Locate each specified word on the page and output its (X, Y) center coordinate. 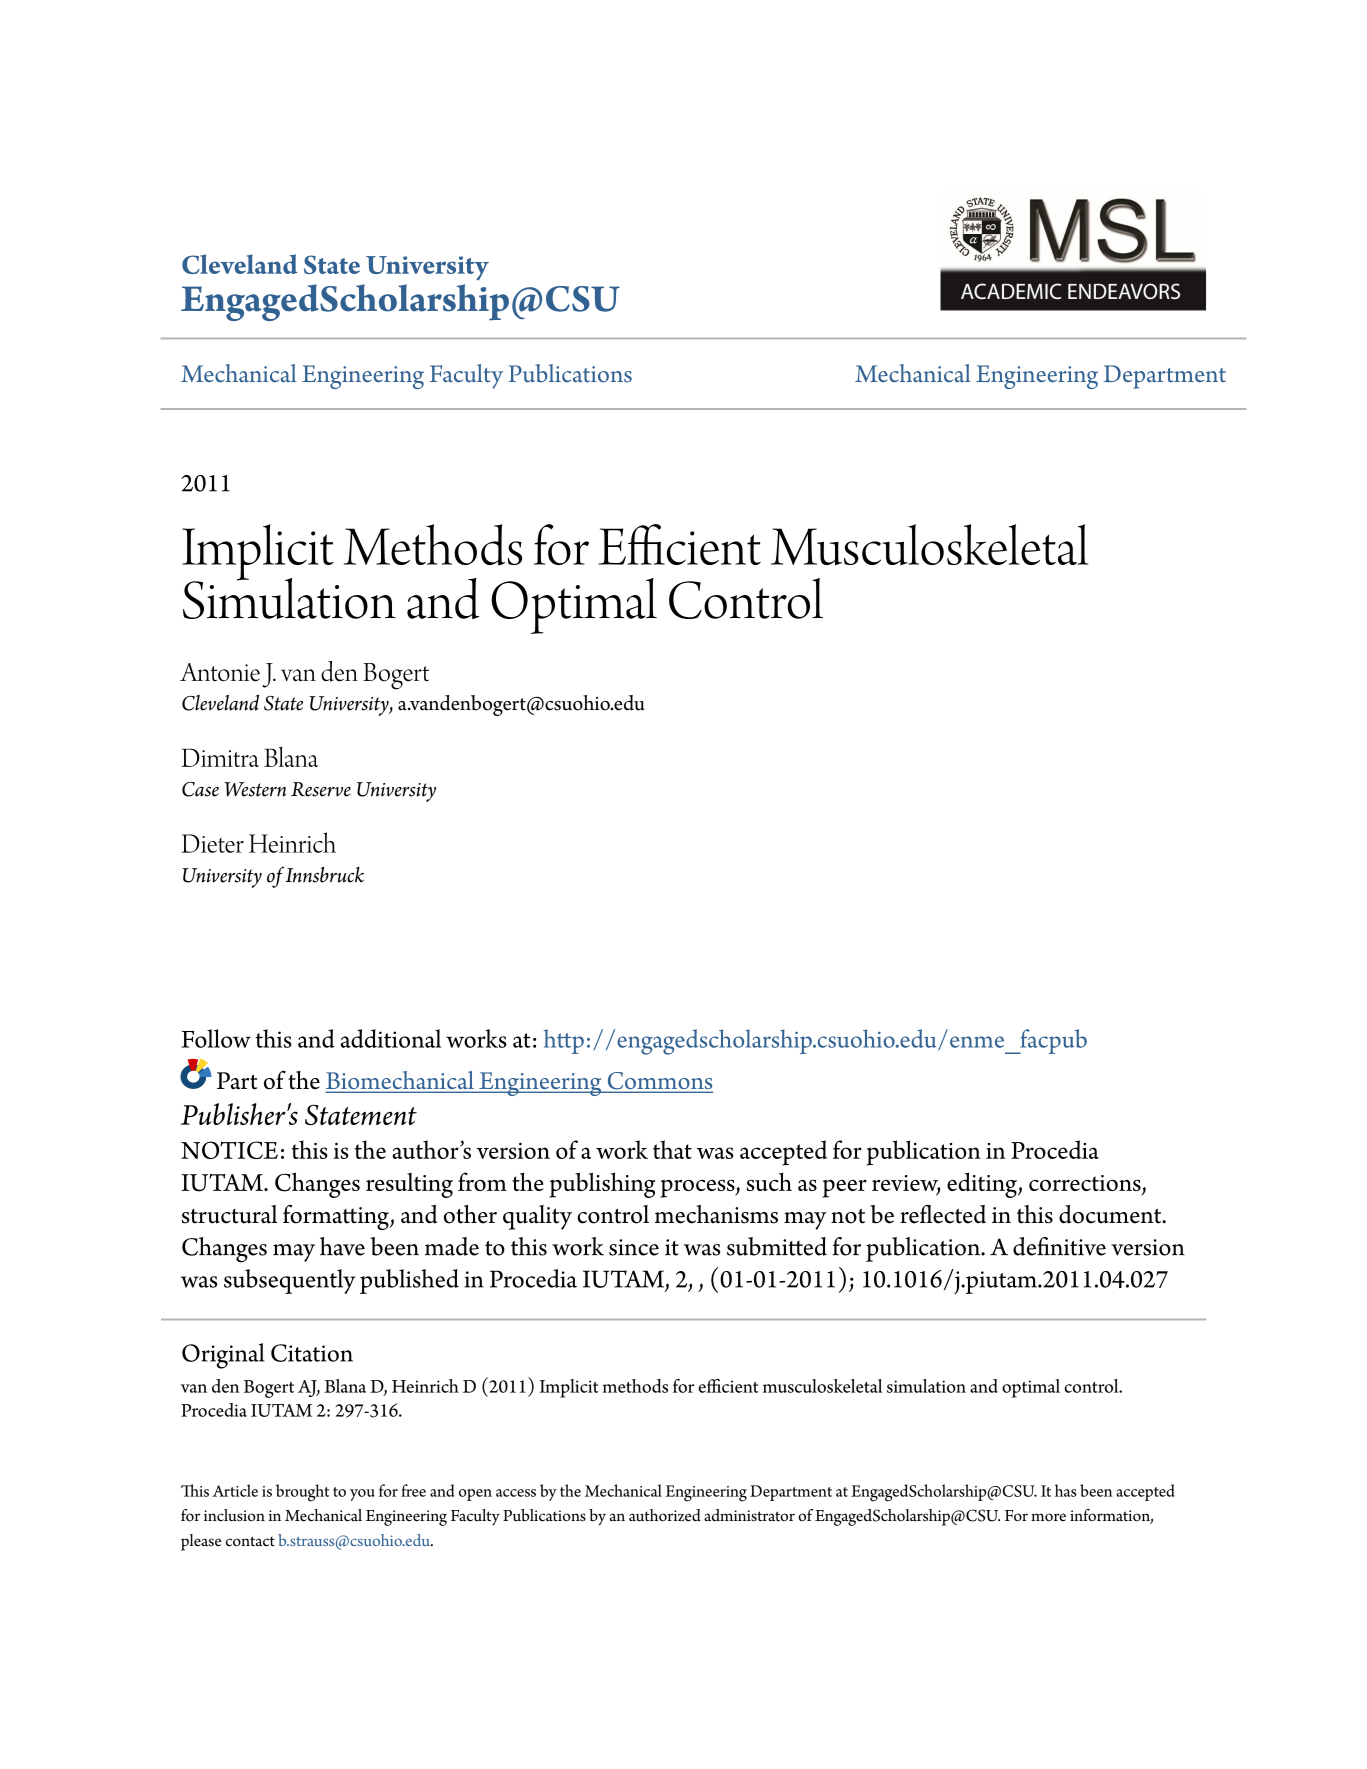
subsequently (290, 1281)
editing (983, 1185)
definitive (1059, 1246)
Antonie (220, 672)
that (672, 1149)
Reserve (321, 789)
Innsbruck (324, 875)
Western (255, 789)
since (634, 1247)
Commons (659, 1082)
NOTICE (229, 1150)
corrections (1086, 1184)
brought (302, 1493)
